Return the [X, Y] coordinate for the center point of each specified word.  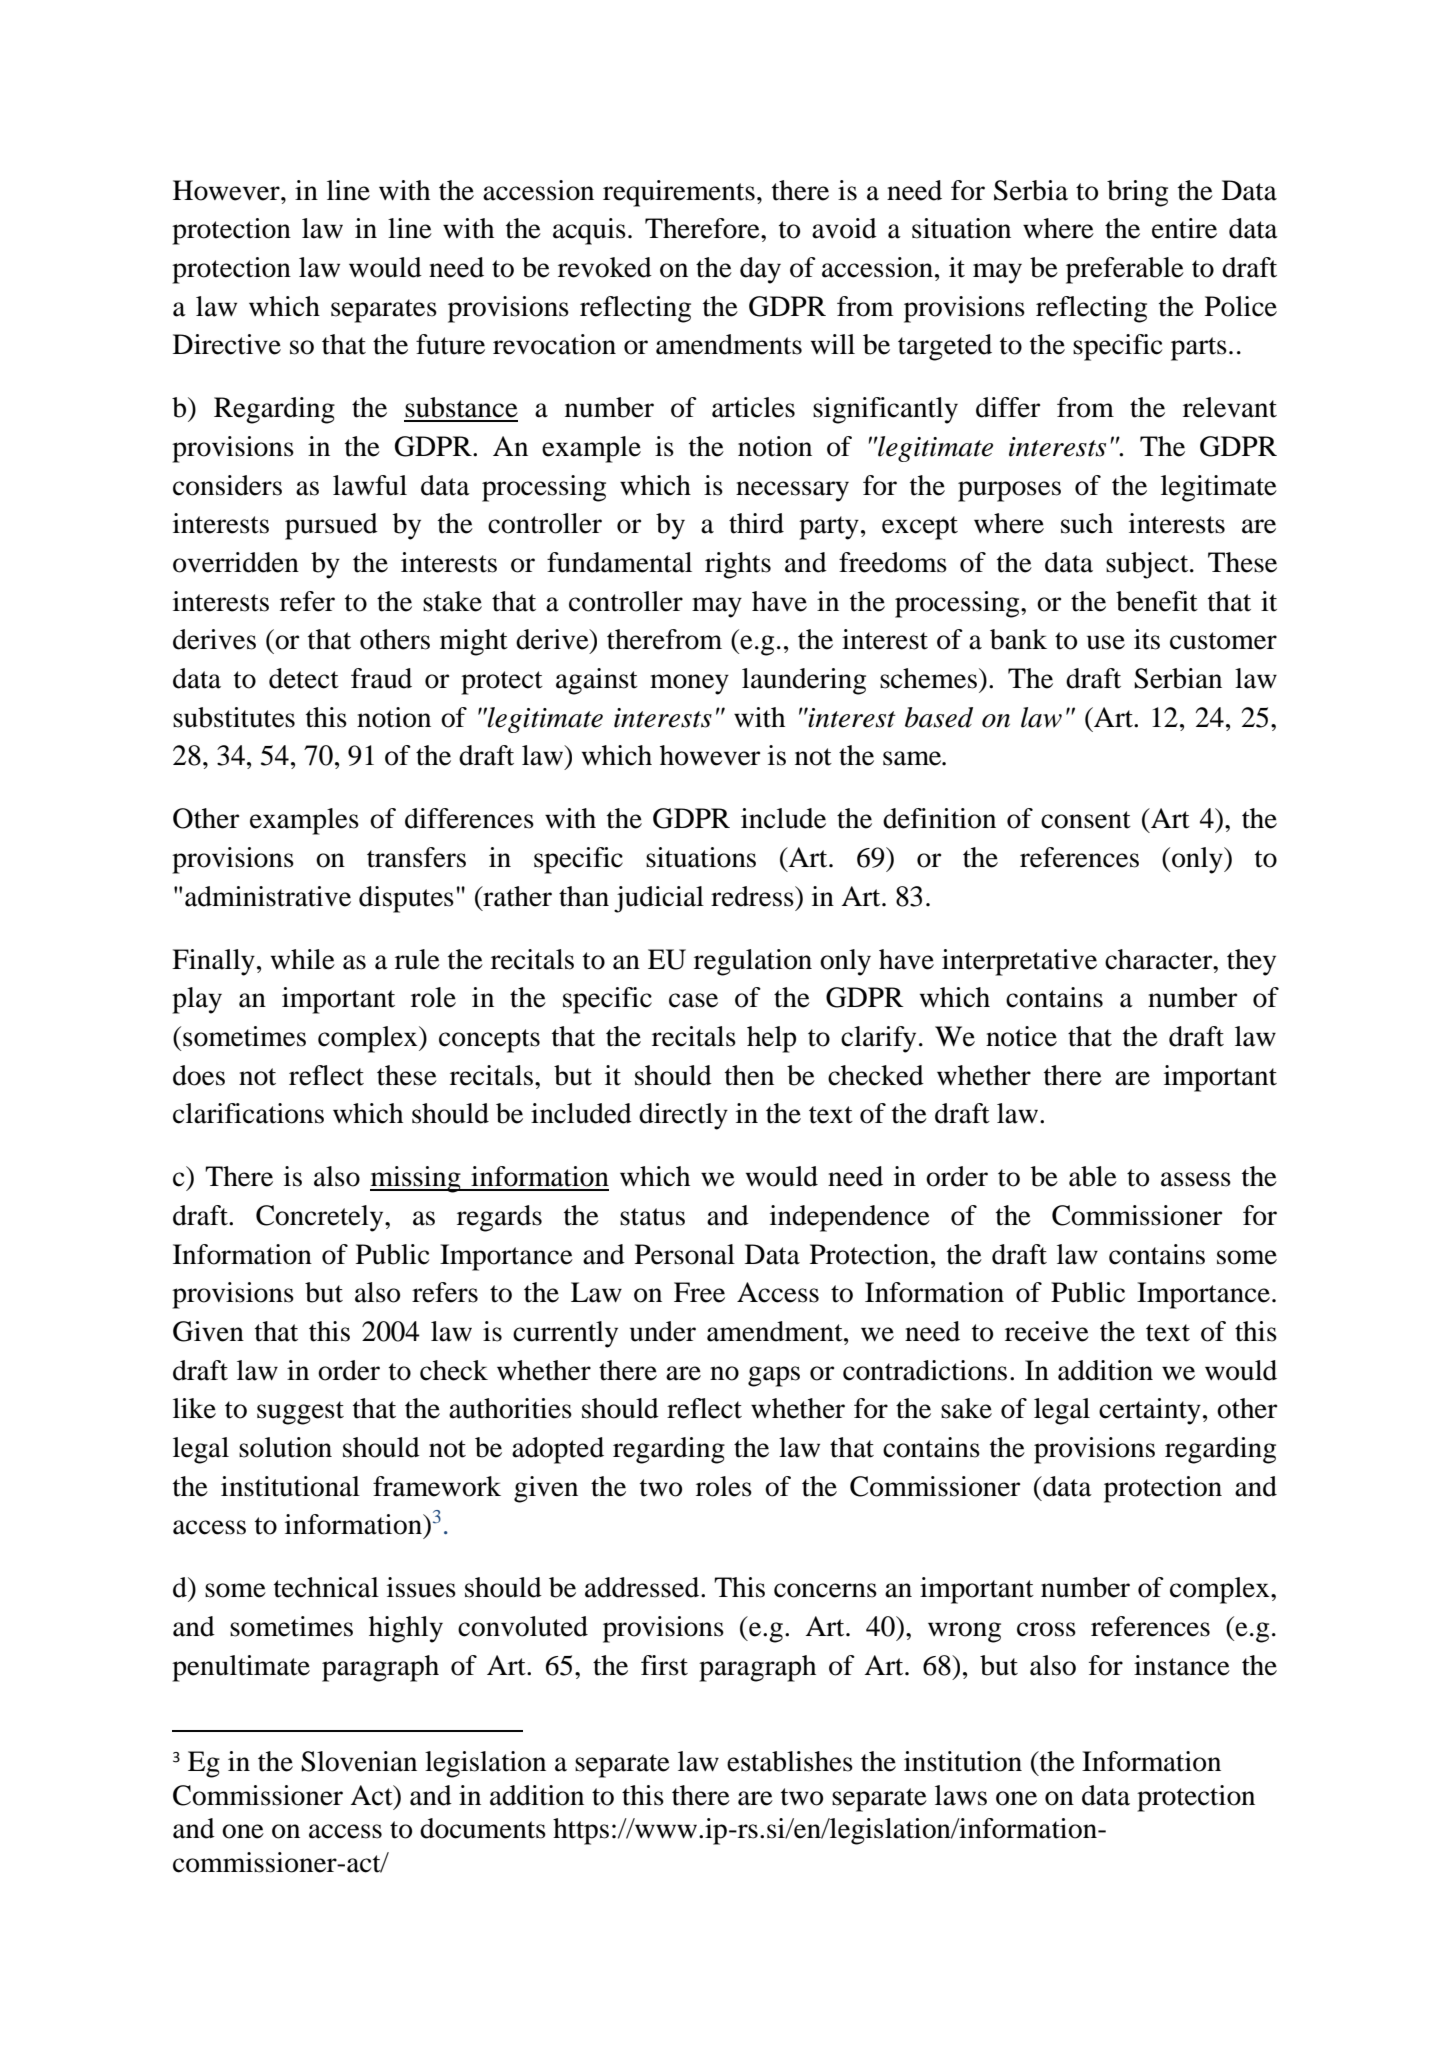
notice [1021, 1036]
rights [738, 565]
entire [1184, 228]
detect [304, 678]
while [303, 959]
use [1106, 642]
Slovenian [359, 1761]
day [760, 270]
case [693, 1000]
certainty [1150, 1411]
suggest [300, 1413]
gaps [774, 1376]
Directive [227, 344]
